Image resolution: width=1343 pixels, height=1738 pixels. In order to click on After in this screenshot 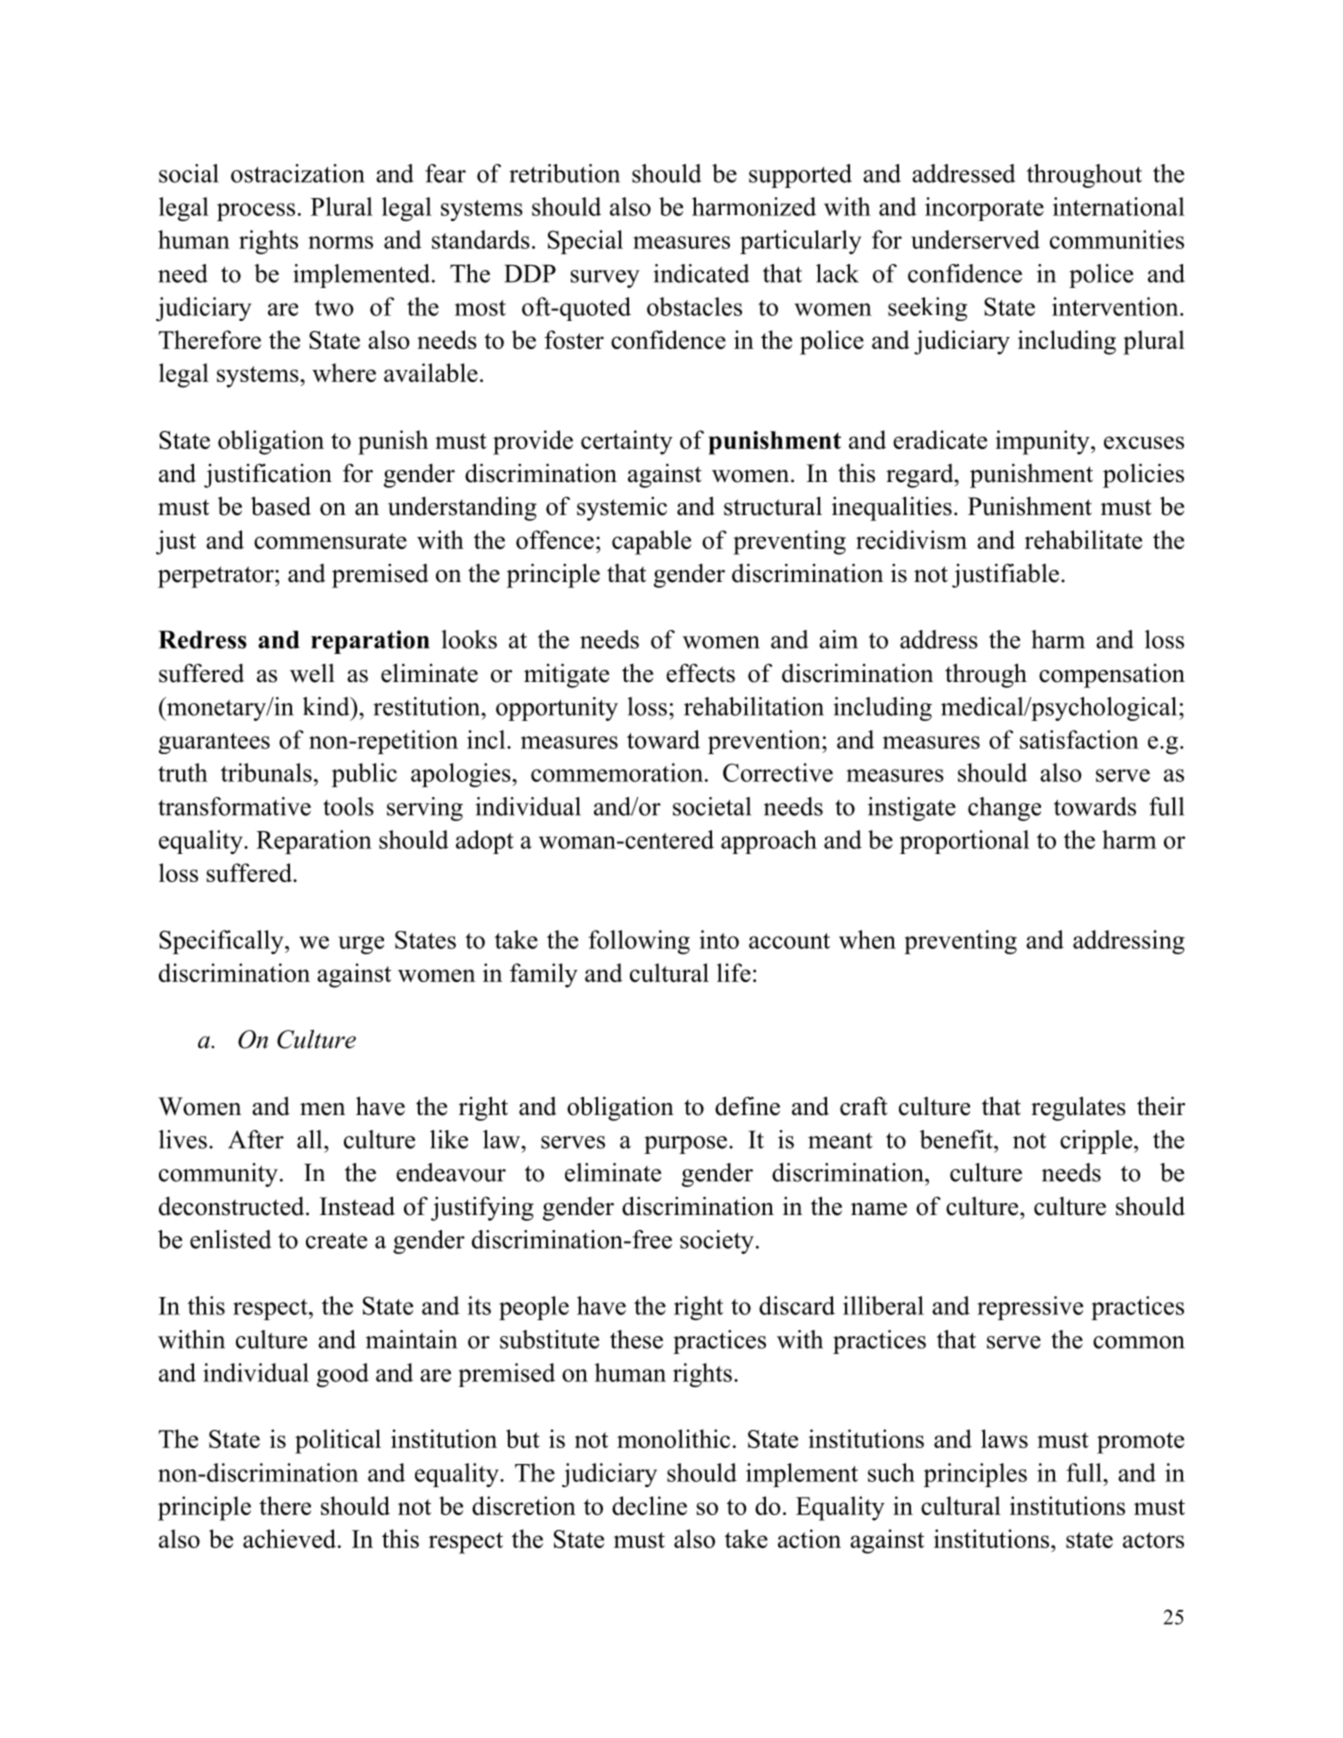, I will do `click(256, 1139)`.
